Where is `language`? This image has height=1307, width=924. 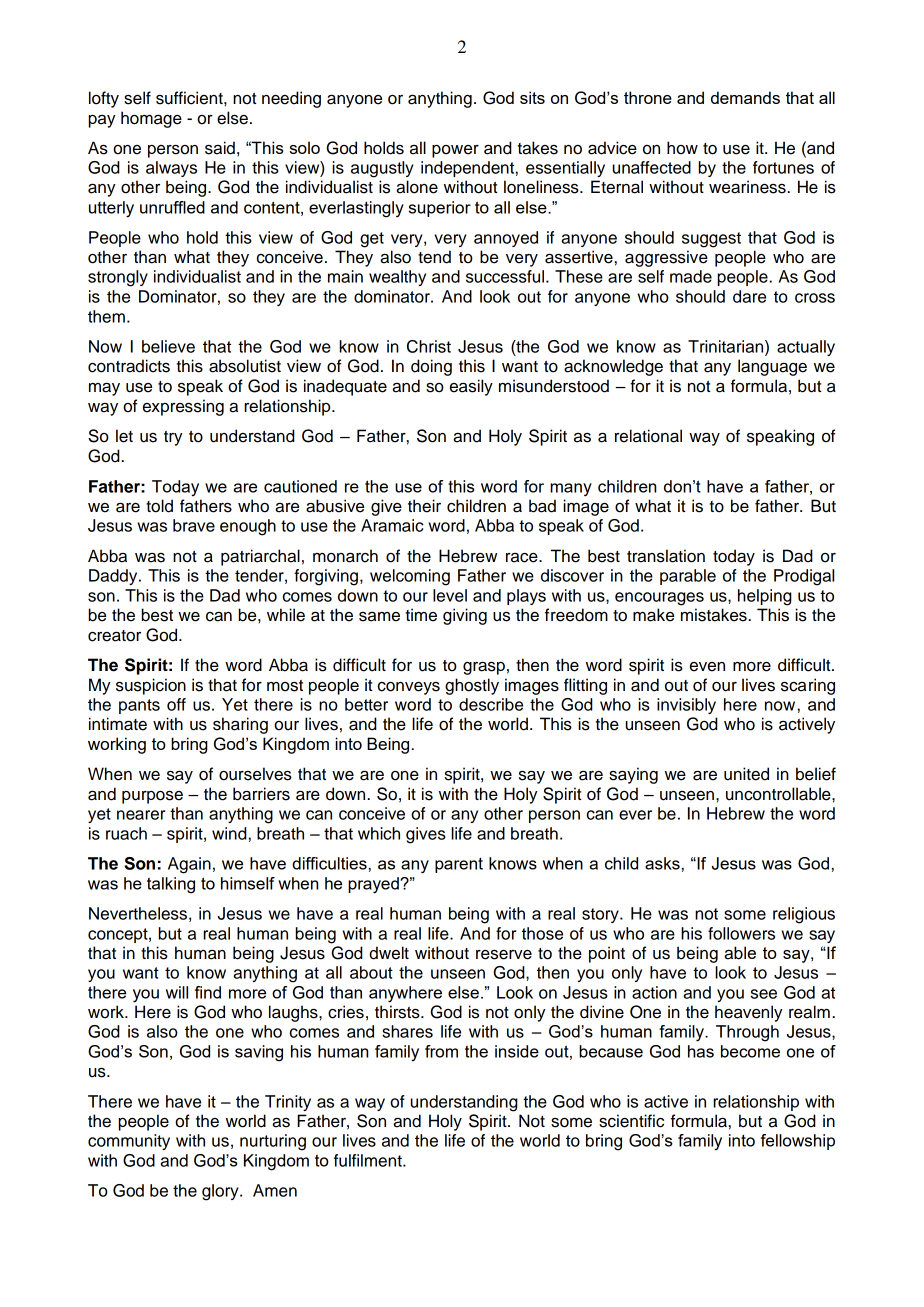 language is located at coordinates (772, 367).
